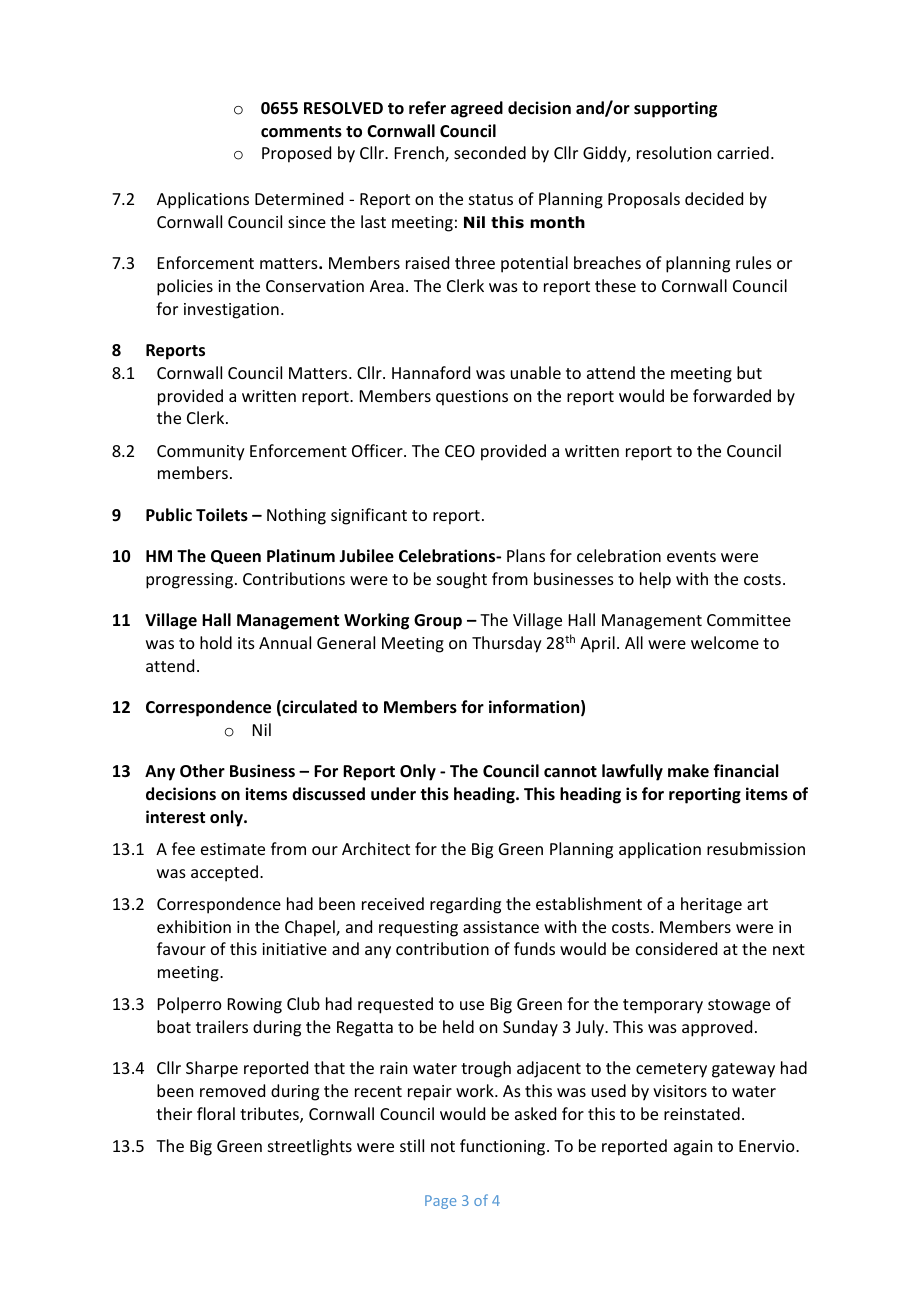  What do you see at coordinates (743, 152) in the screenshot?
I see `carried` at bounding box center [743, 152].
